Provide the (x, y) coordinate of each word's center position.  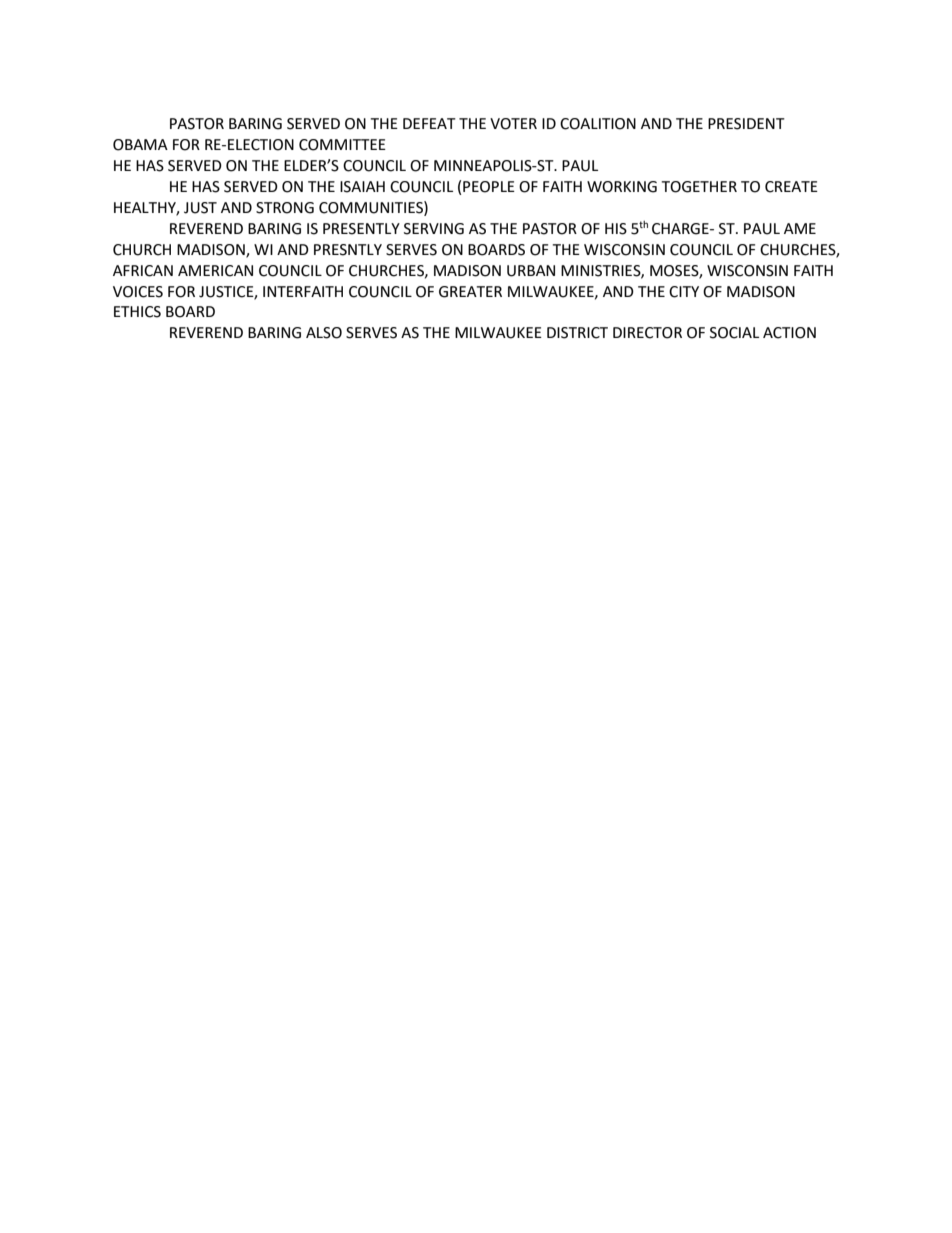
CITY (684, 292)
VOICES (138, 292)
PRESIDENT (746, 124)
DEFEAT (429, 123)
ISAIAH (362, 187)
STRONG (285, 208)
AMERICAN (215, 271)
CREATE (791, 187)
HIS (616, 229)
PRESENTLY (361, 229)
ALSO (324, 333)
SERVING (434, 229)
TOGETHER (699, 187)
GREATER (470, 292)
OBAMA (140, 145)
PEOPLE (489, 187)
